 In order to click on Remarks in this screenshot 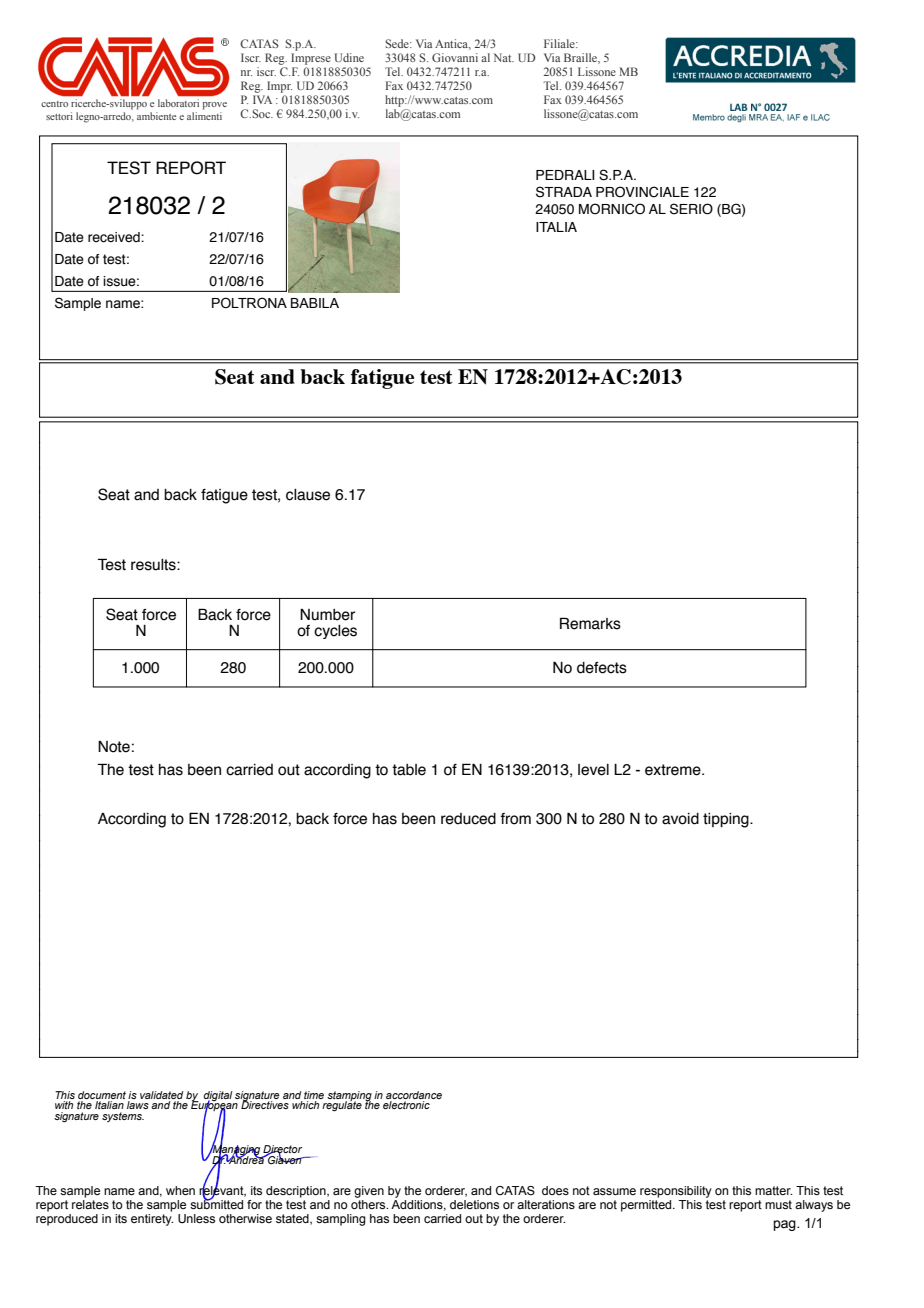, I will do `click(590, 623)`.
